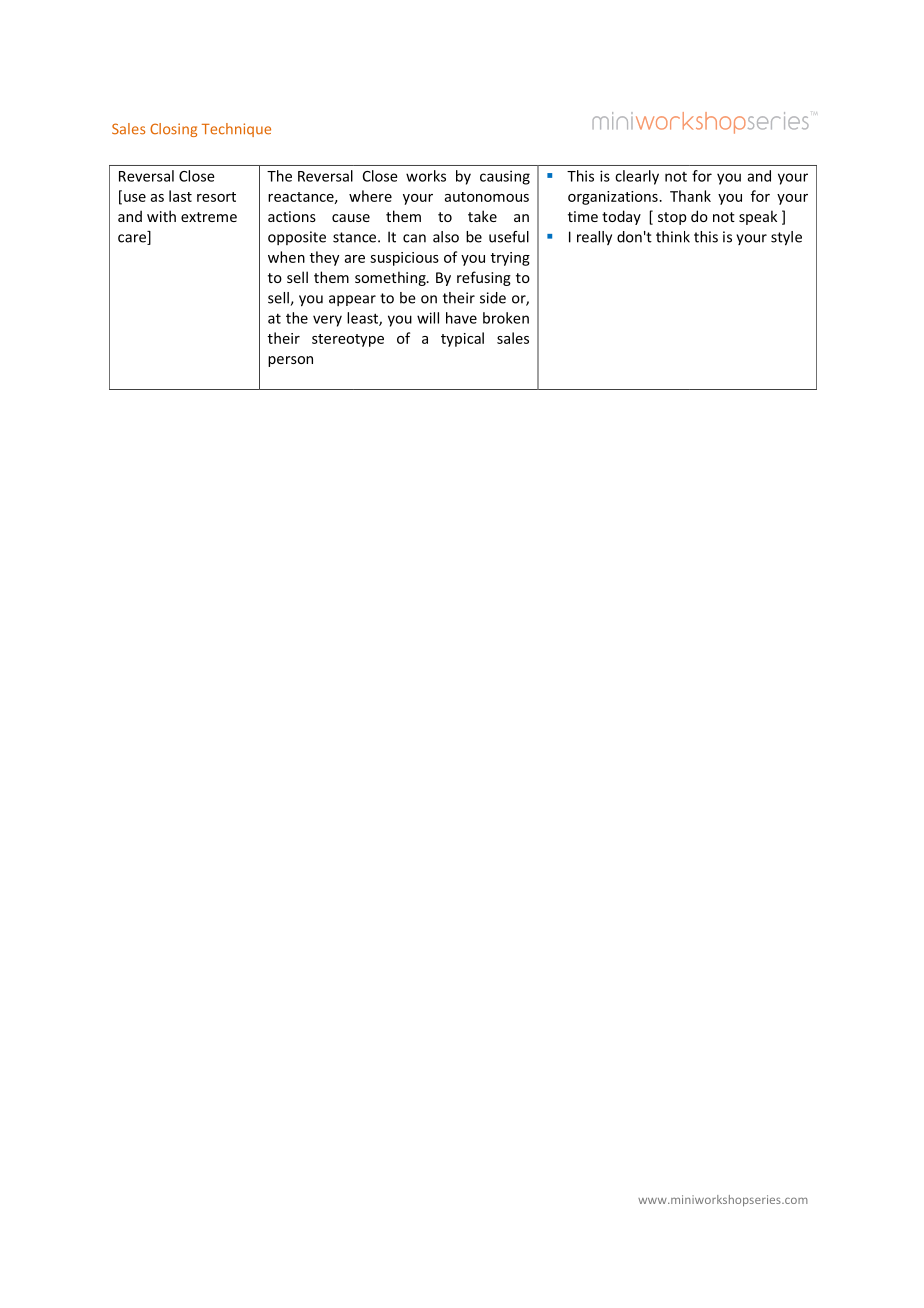 The height and width of the image is (1308, 924). What do you see at coordinates (786, 238) in the image?
I see `style` at bounding box center [786, 238].
